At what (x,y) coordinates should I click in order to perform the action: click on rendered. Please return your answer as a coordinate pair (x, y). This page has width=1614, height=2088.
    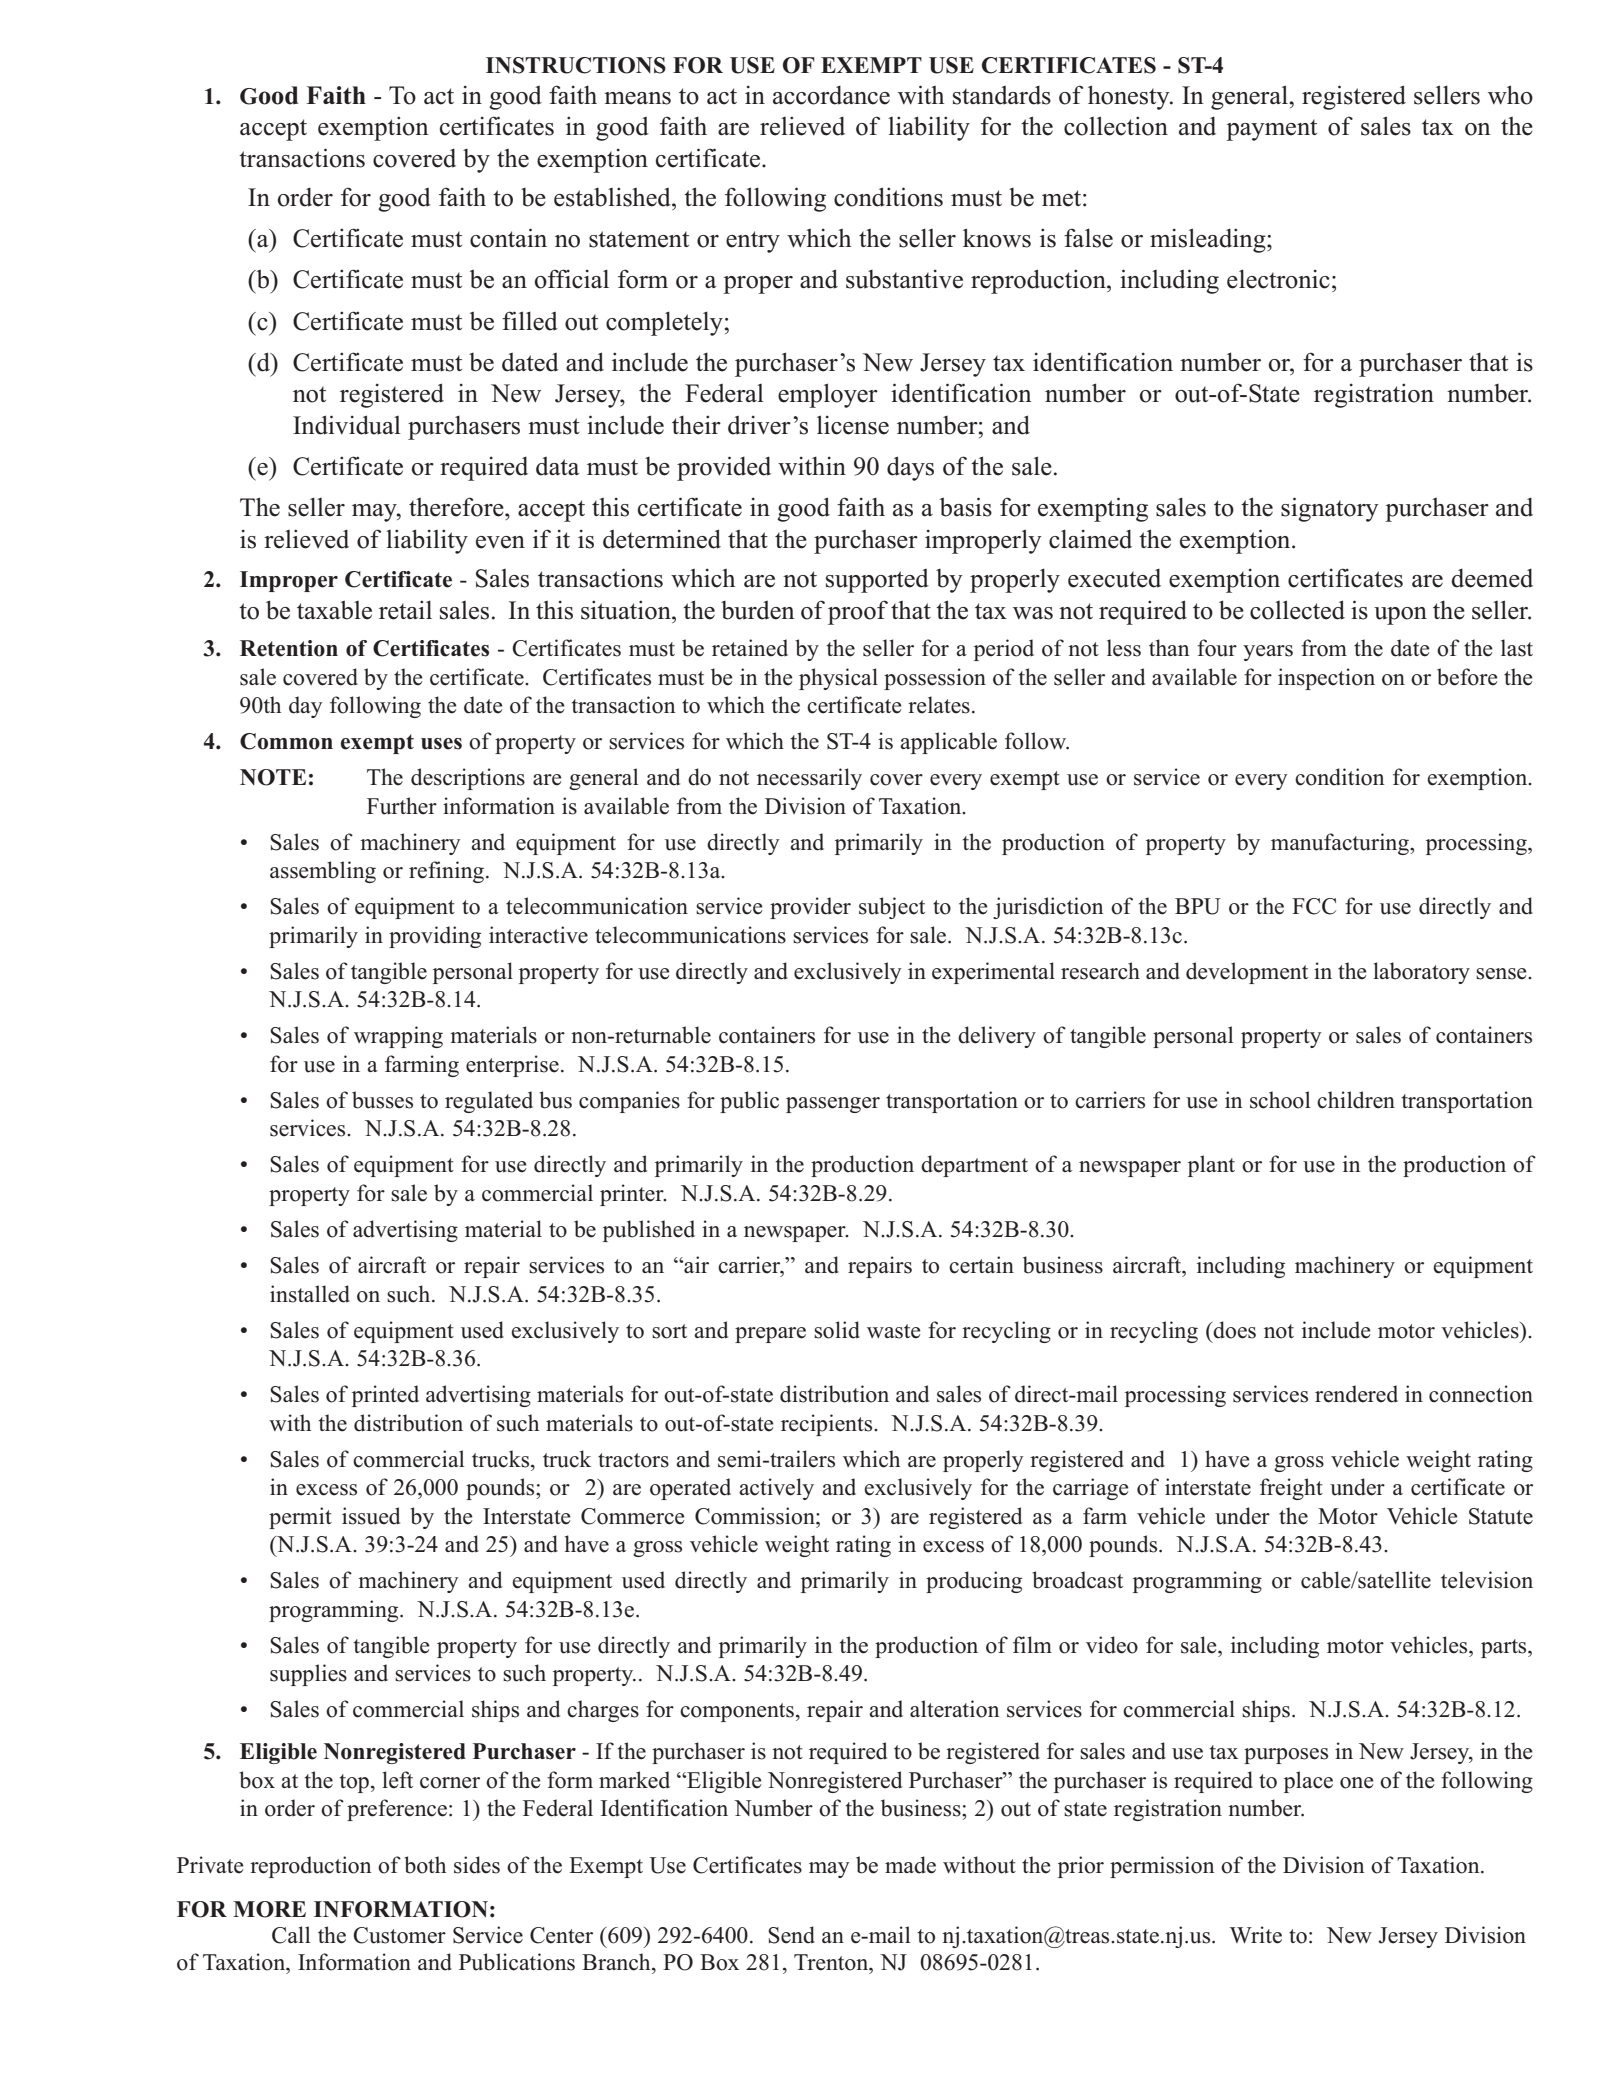
    Looking at the image, I should click on (1356, 1394).
